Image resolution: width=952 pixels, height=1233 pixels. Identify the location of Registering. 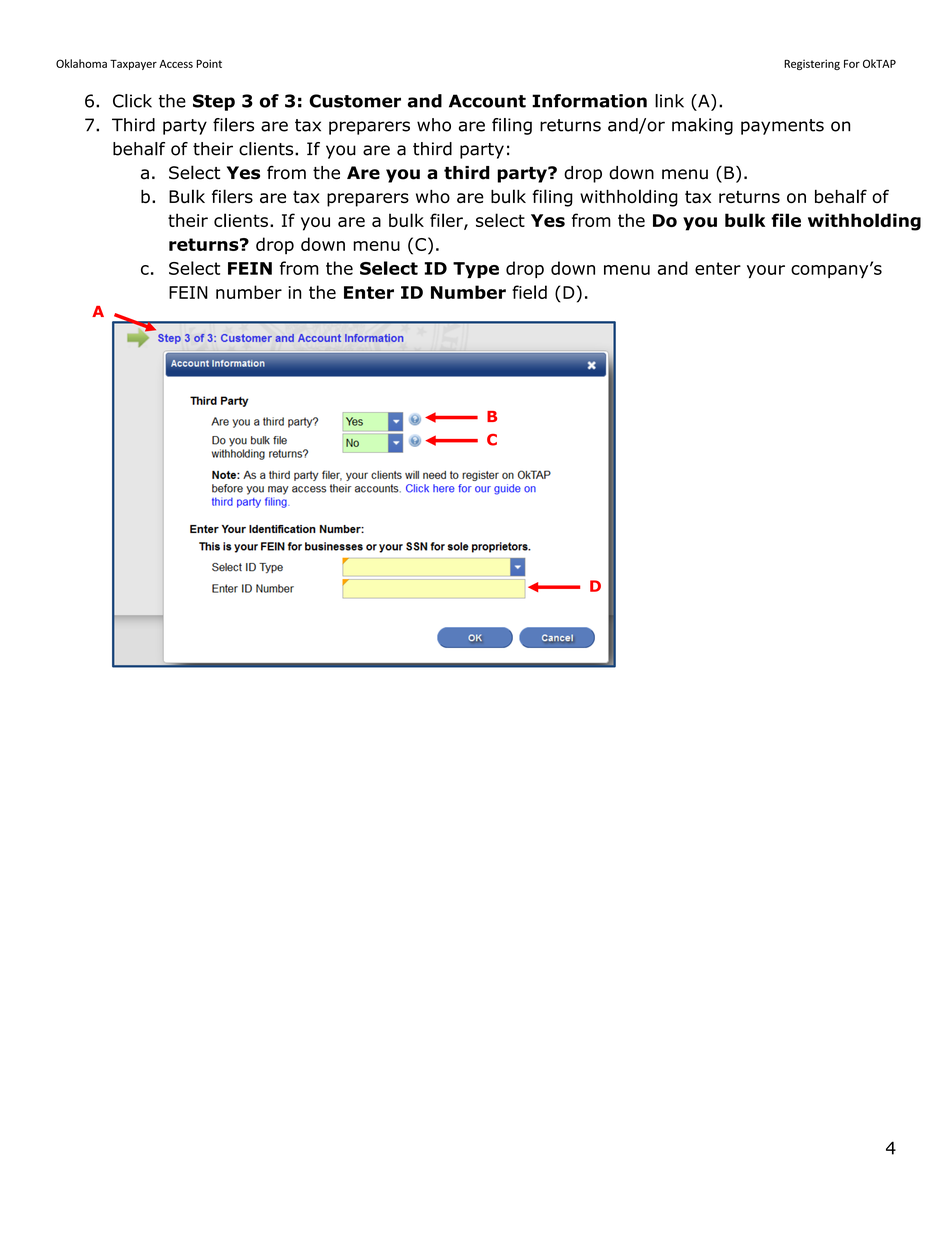
(812, 64).
